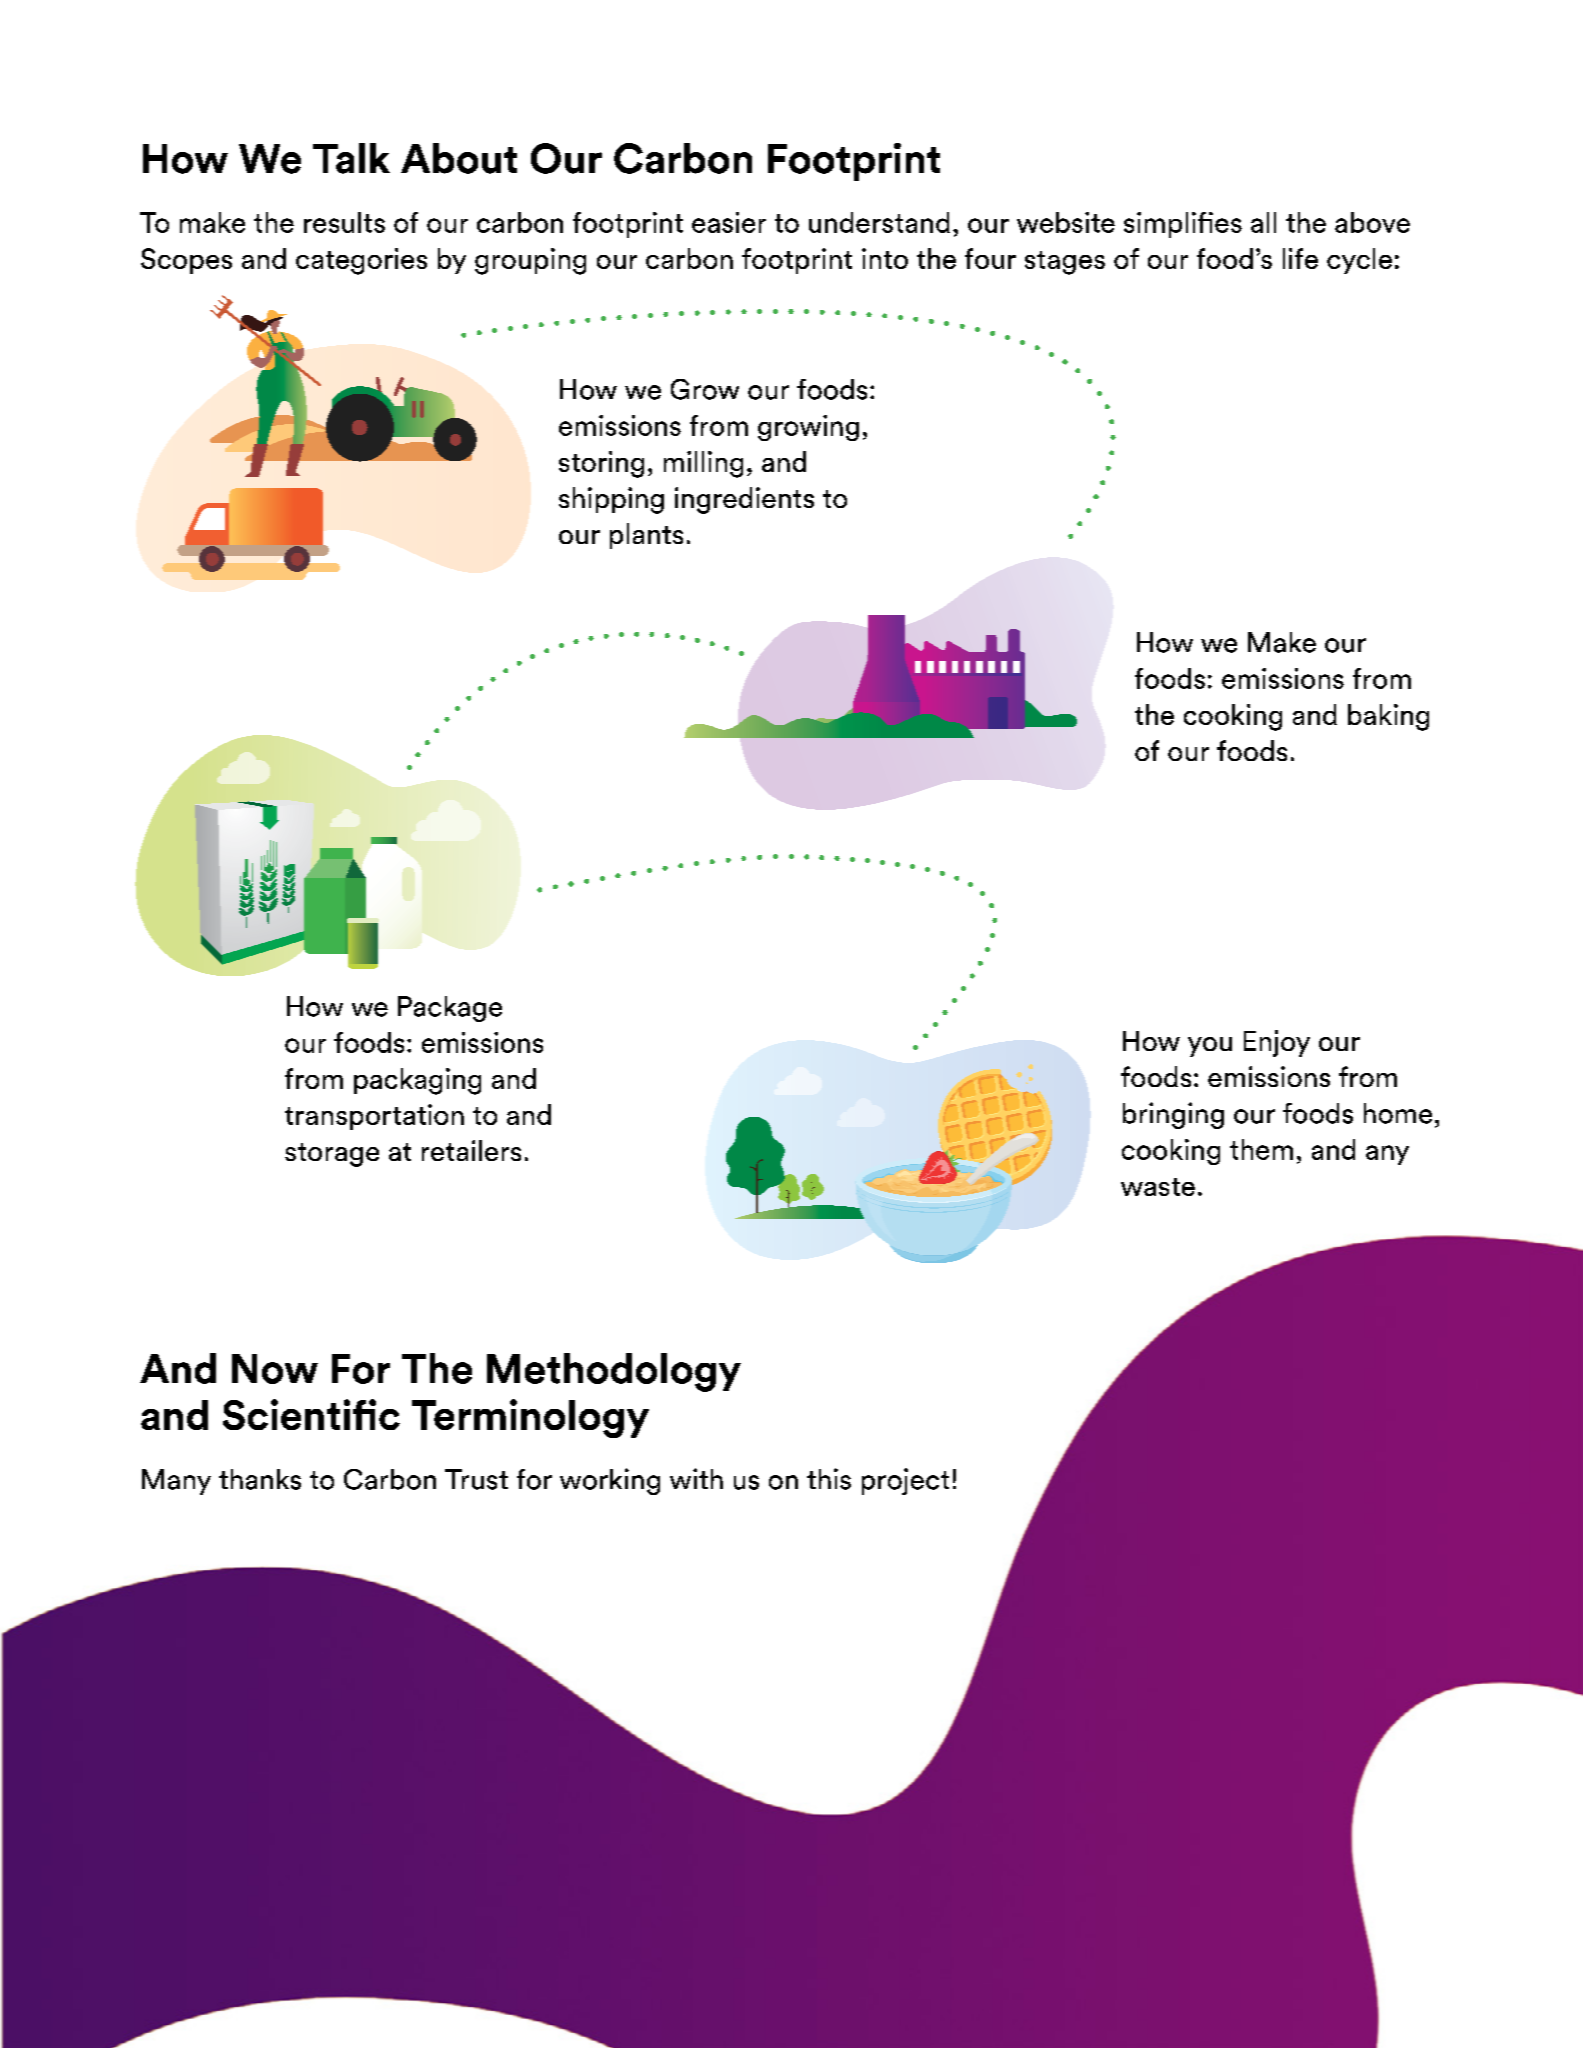 Image resolution: width=1583 pixels, height=2048 pixels. Describe the element at coordinates (729, 222) in the image. I see `easier` at that location.
